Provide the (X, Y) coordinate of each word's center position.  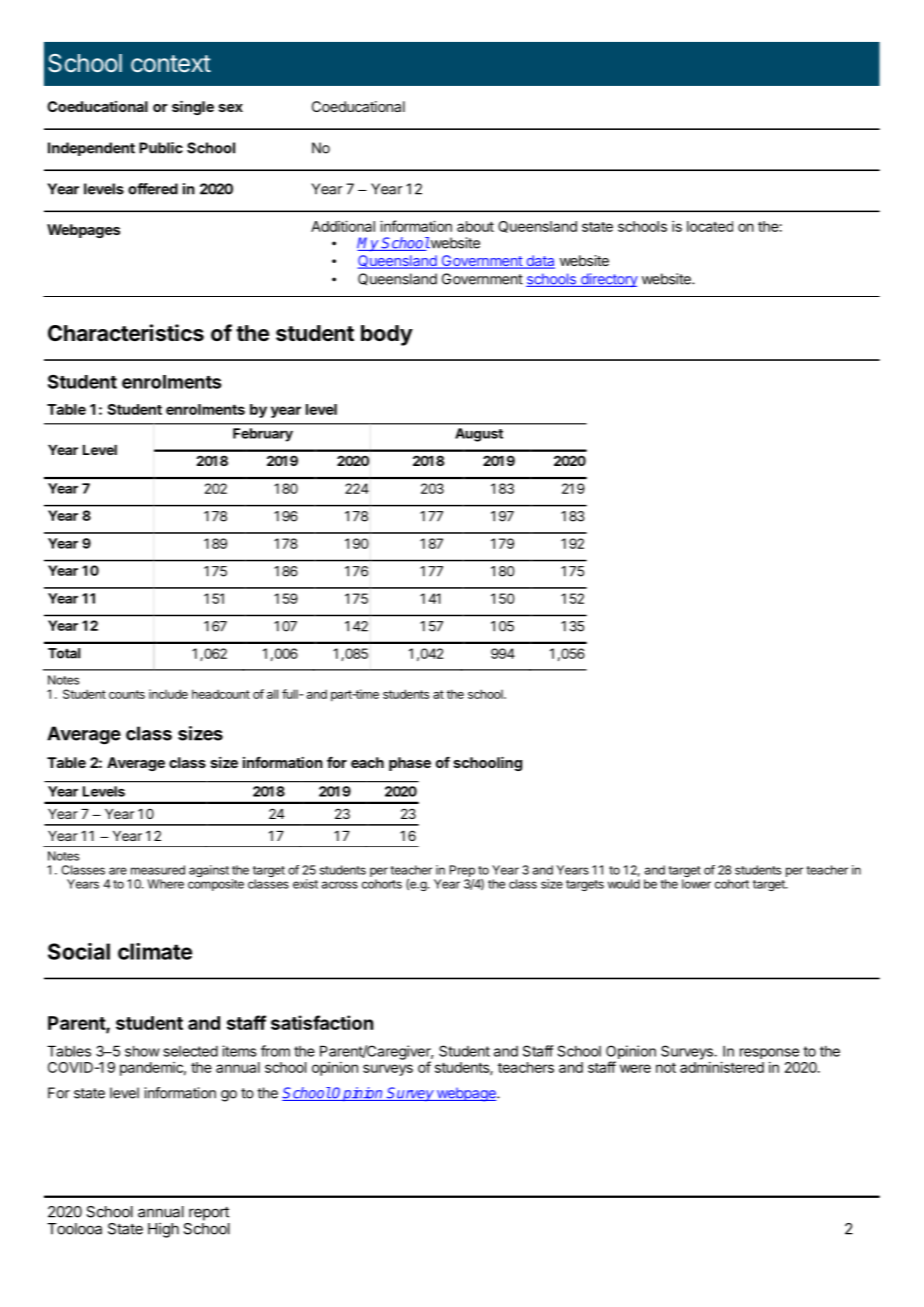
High (163, 1230)
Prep (462, 871)
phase (410, 764)
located (710, 226)
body (387, 335)
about (475, 226)
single (193, 107)
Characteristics (126, 333)
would (624, 884)
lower (696, 884)
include (168, 694)
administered (722, 1067)
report (209, 1214)
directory (608, 280)
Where (165, 884)
